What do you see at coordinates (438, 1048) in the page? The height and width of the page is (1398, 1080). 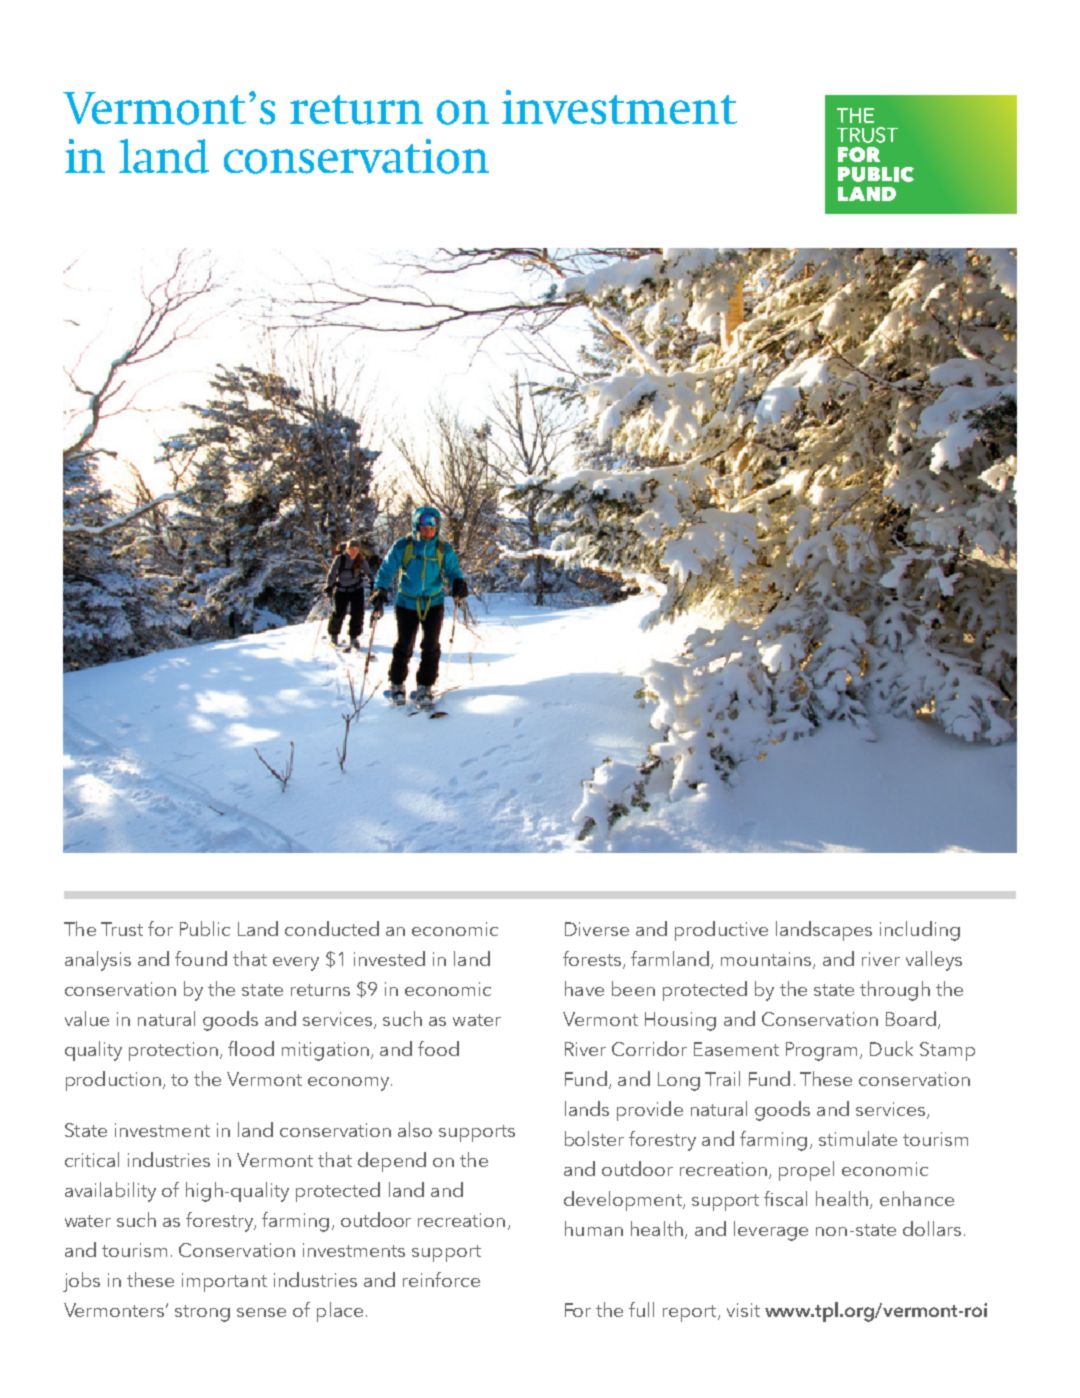 I see `food` at bounding box center [438, 1048].
